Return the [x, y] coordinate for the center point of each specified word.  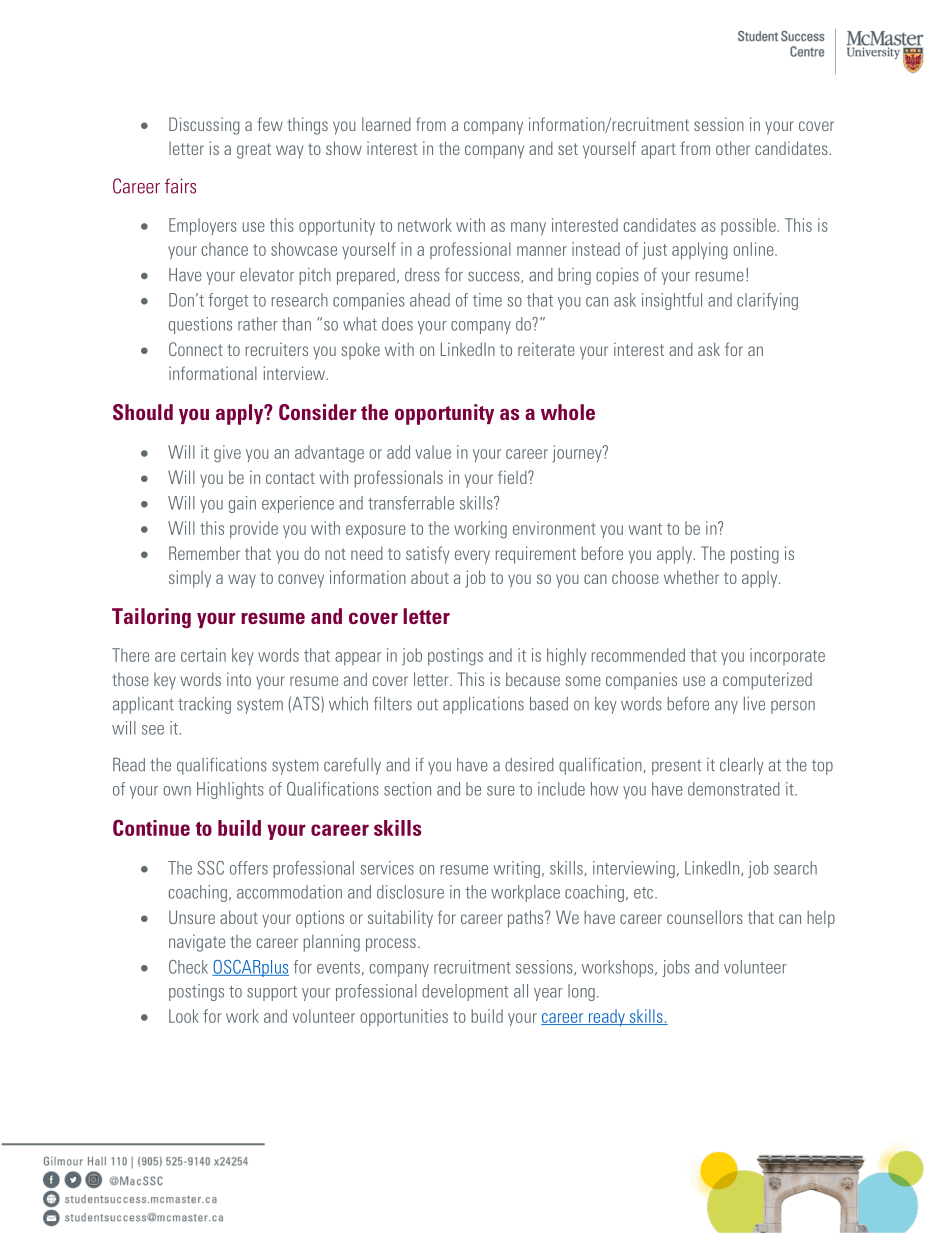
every [472, 557]
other [733, 148]
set [568, 149]
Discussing [204, 126]
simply [190, 579]
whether [691, 577]
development [465, 992]
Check [188, 967]
